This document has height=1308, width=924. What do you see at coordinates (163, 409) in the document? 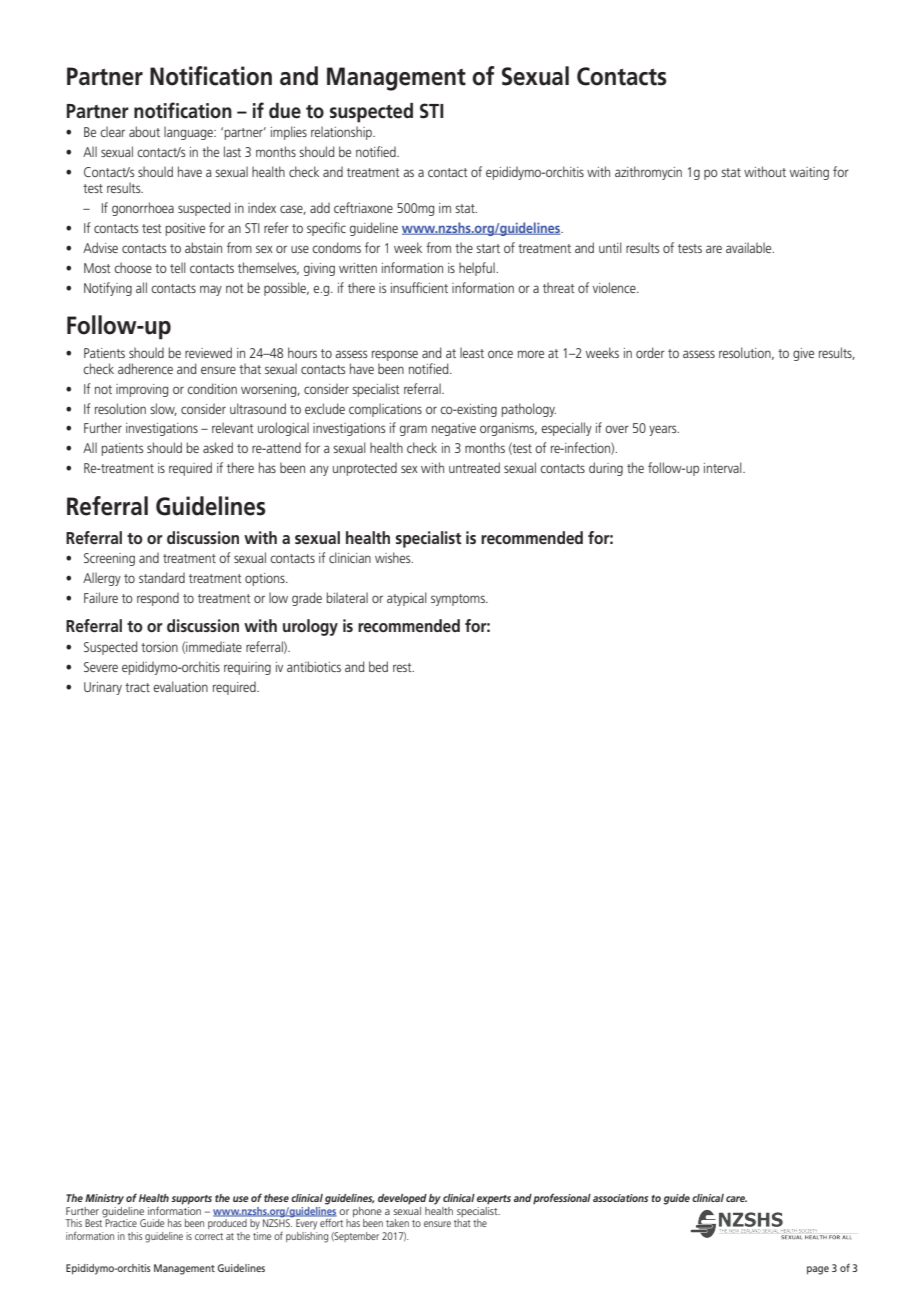
I see `slow` at bounding box center [163, 409].
